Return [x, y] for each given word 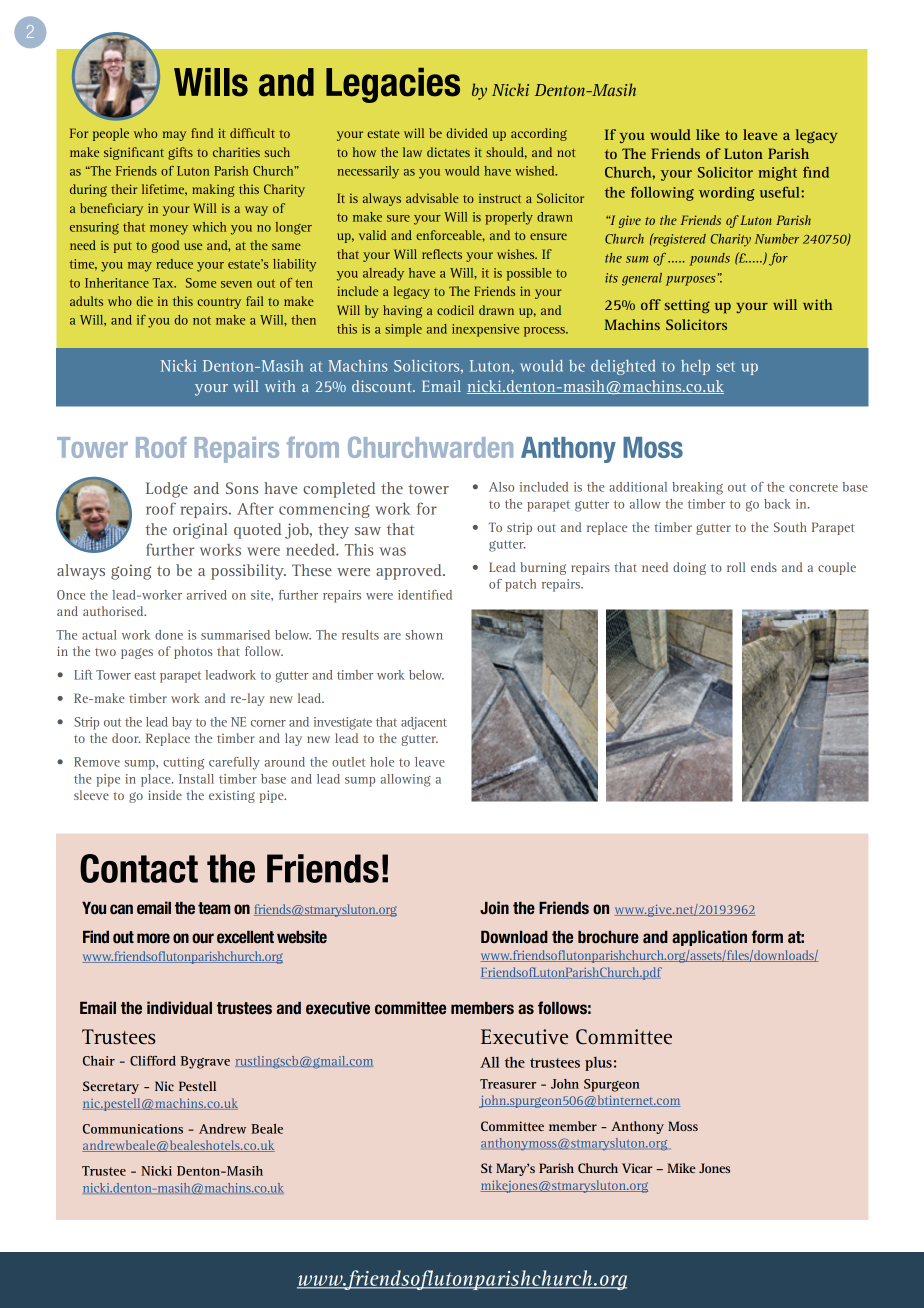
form [767, 937]
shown [424, 635]
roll [736, 567]
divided [467, 133]
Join [494, 908]
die [145, 301]
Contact [139, 868]
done [169, 635]
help [695, 367]
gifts [180, 153]
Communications [133, 1129]
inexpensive [485, 330]
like [708, 134]
